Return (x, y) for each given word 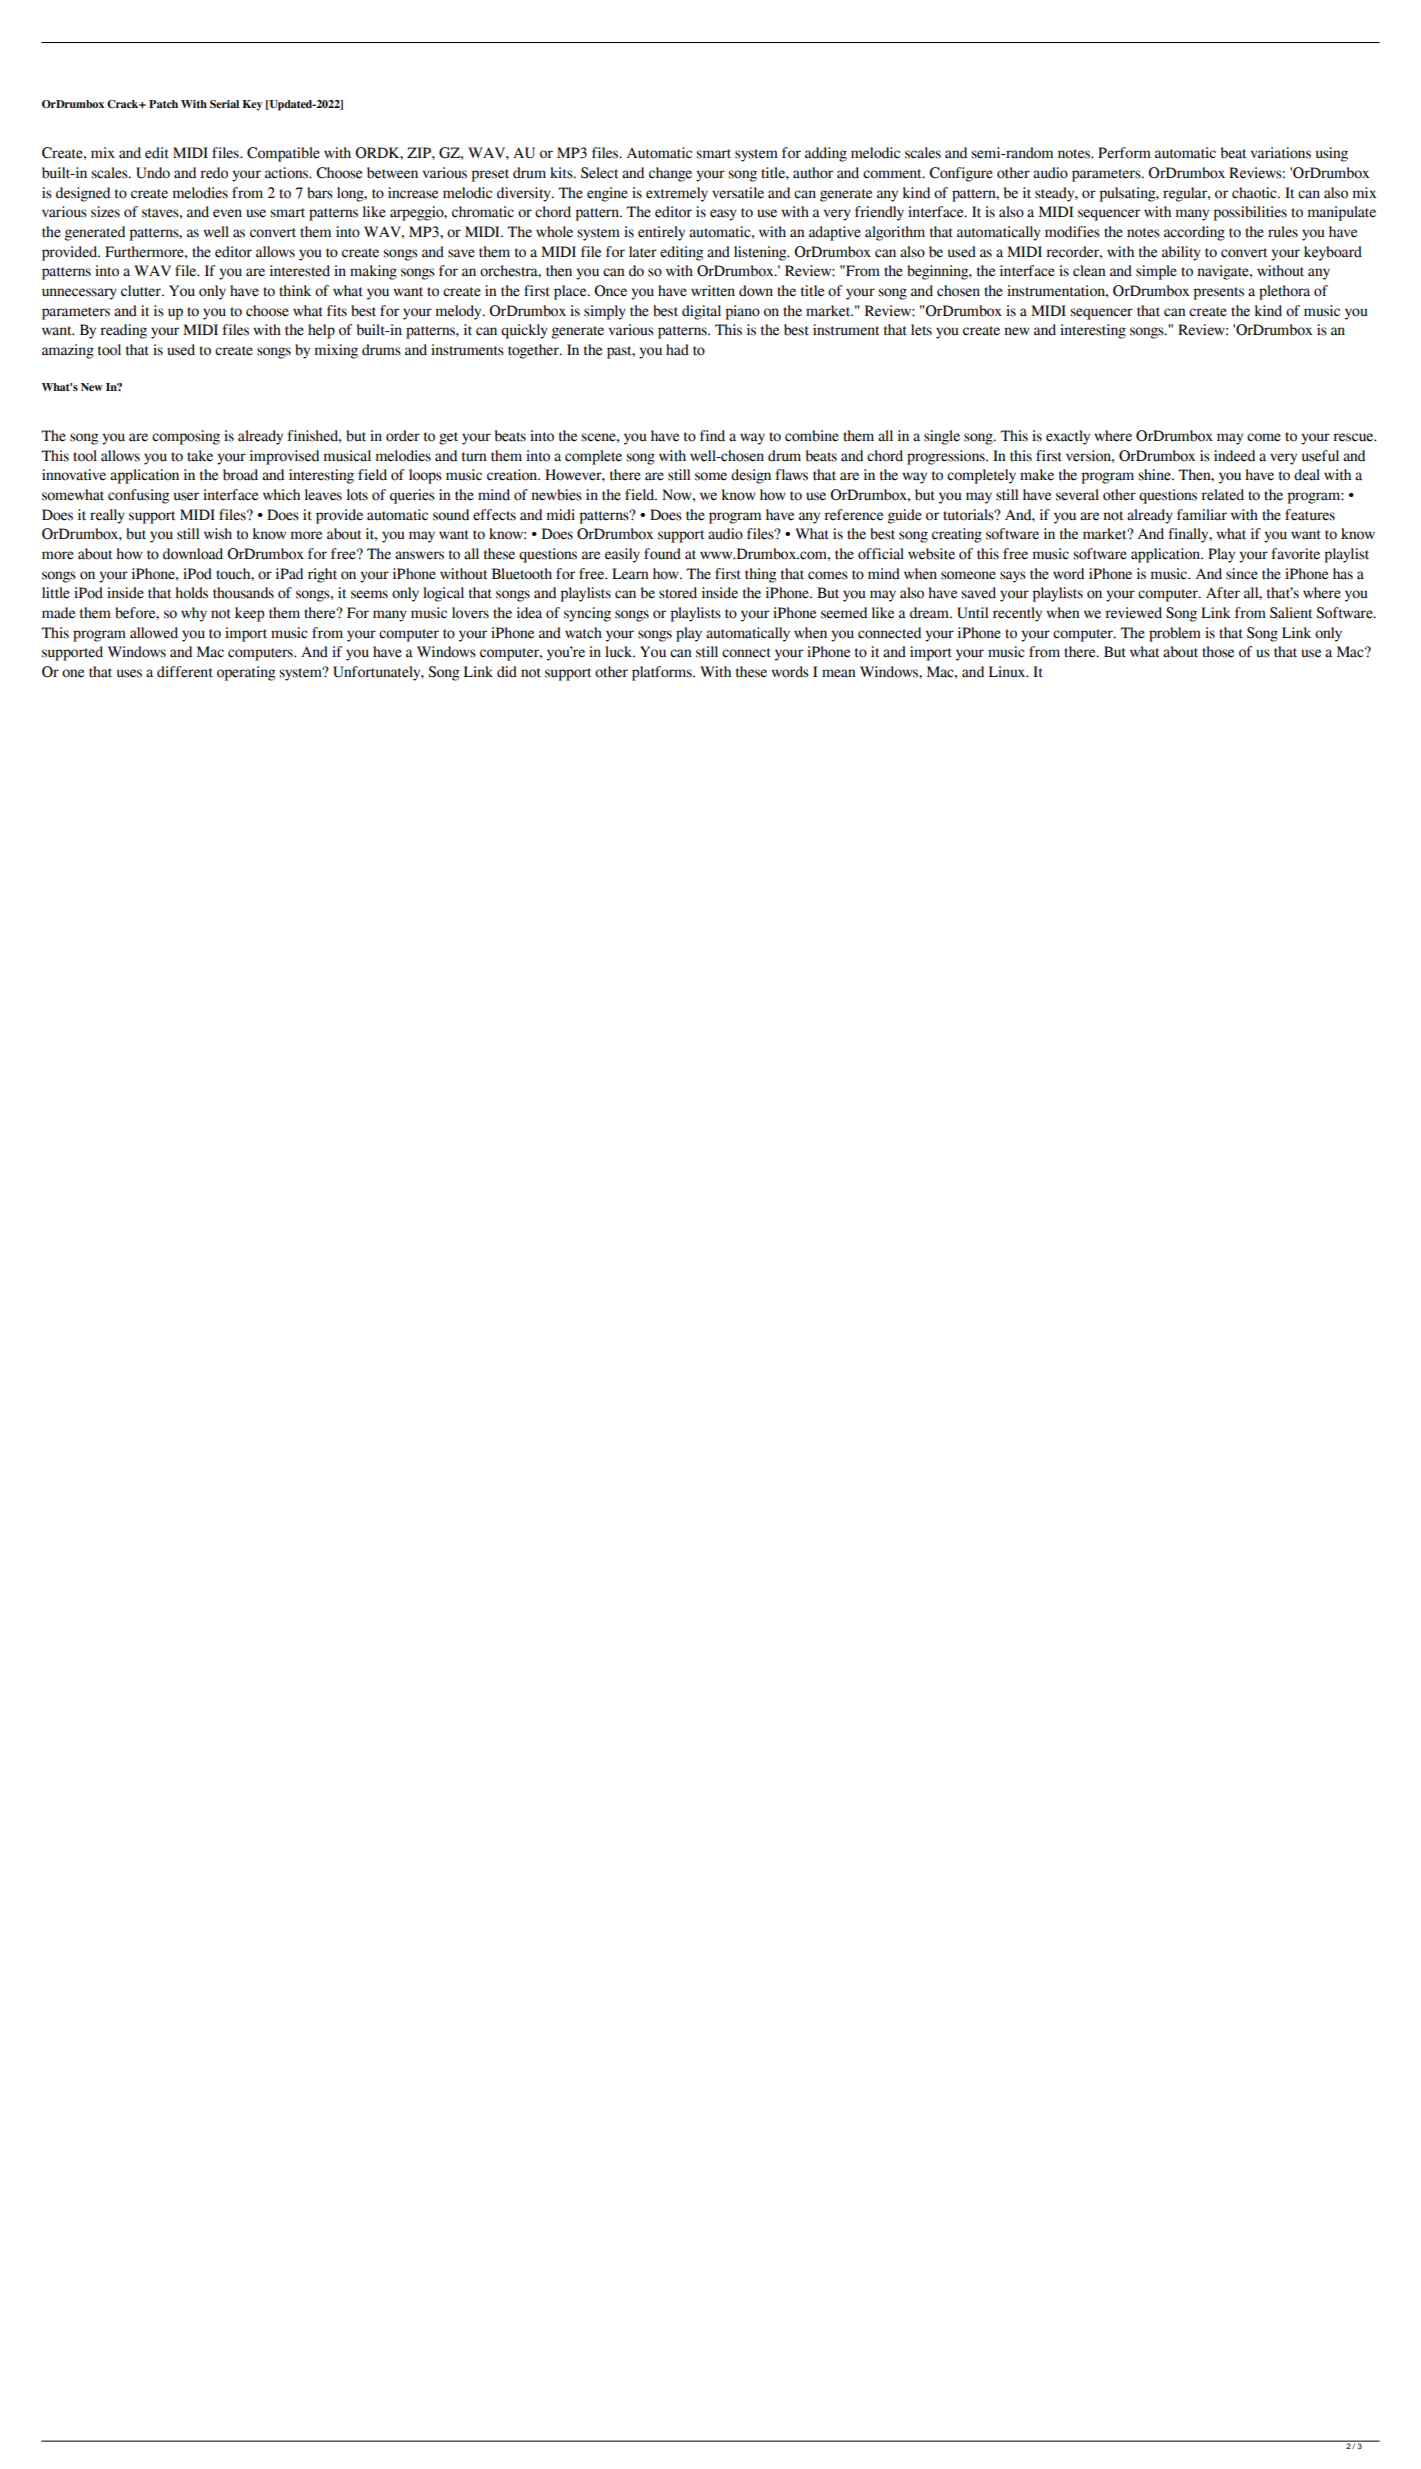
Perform (1124, 153)
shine (1155, 475)
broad (240, 475)
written (713, 291)
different (185, 672)
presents (1219, 293)
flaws (791, 475)
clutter (142, 291)
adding (826, 154)
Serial (224, 104)
